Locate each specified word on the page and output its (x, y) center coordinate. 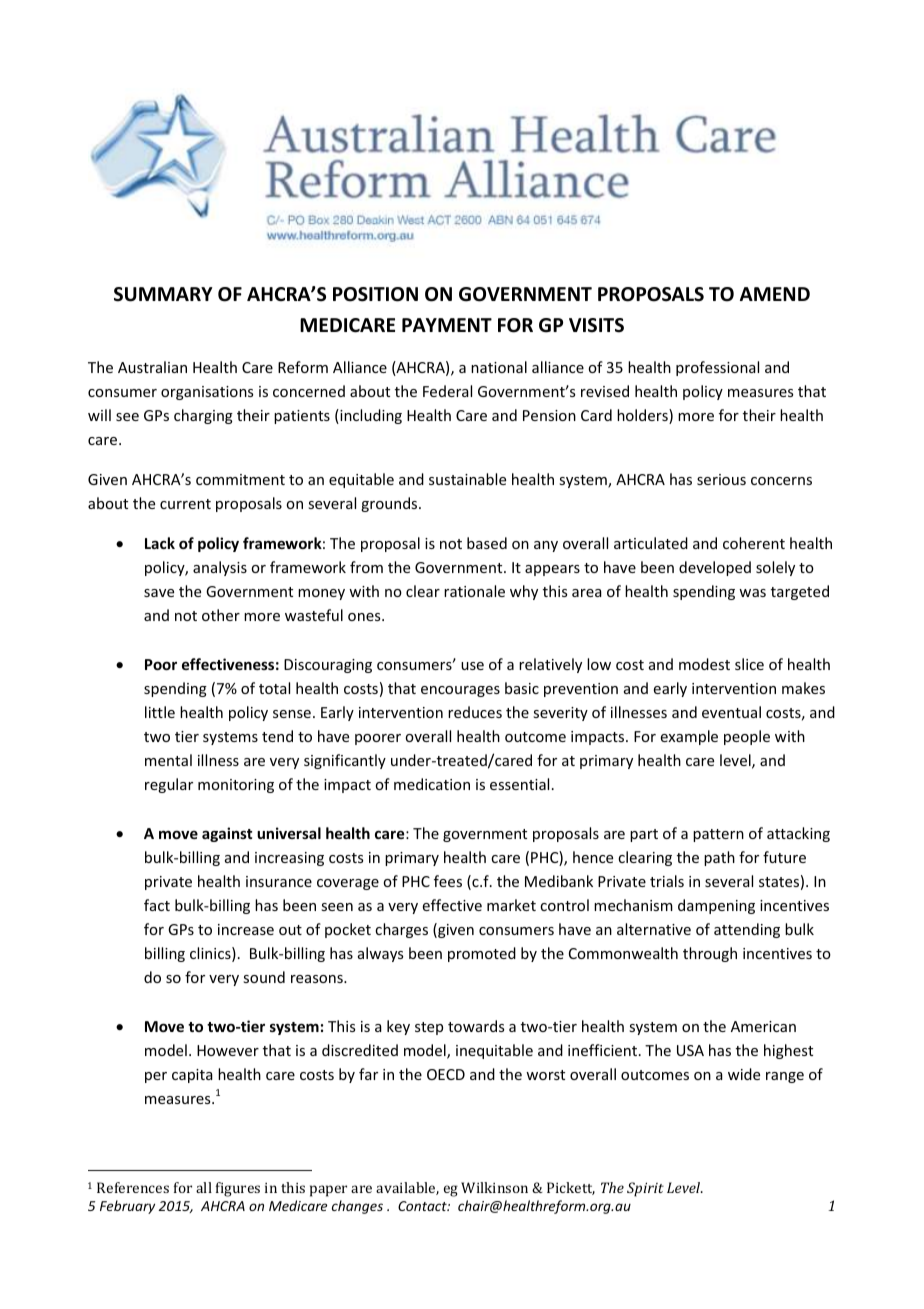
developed (715, 568)
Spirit (645, 1189)
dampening (716, 906)
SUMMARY (163, 294)
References (133, 1187)
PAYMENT (447, 325)
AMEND (775, 294)
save (159, 593)
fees (448, 881)
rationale (474, 591)
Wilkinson (494, 1187)
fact (157, 905)
